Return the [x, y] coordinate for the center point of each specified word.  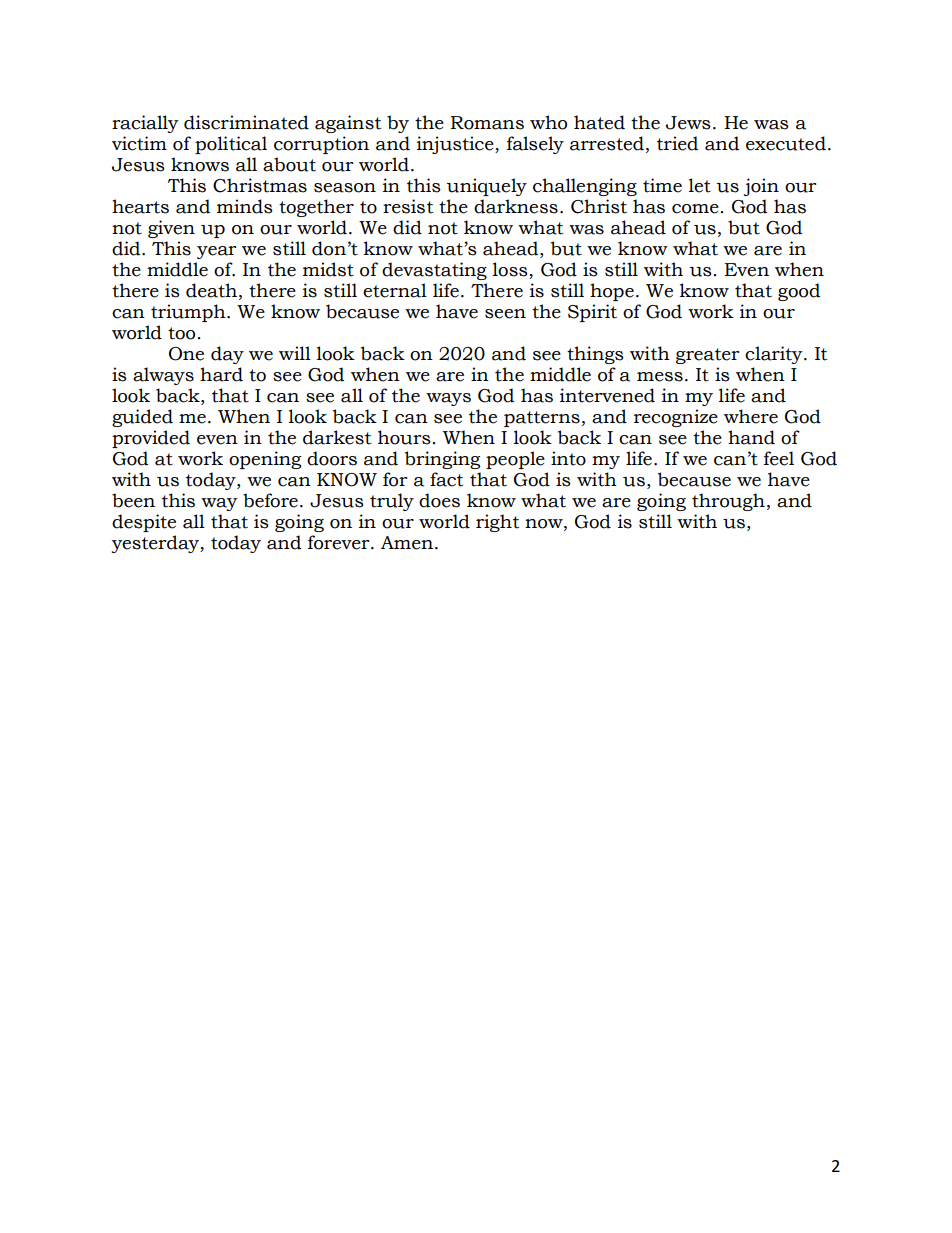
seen [505, 314]
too [181, 333]
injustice [456, 145]
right [497, 523]
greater [707, 356]
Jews [688, 123]
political [231, 145]
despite [144, 523]
